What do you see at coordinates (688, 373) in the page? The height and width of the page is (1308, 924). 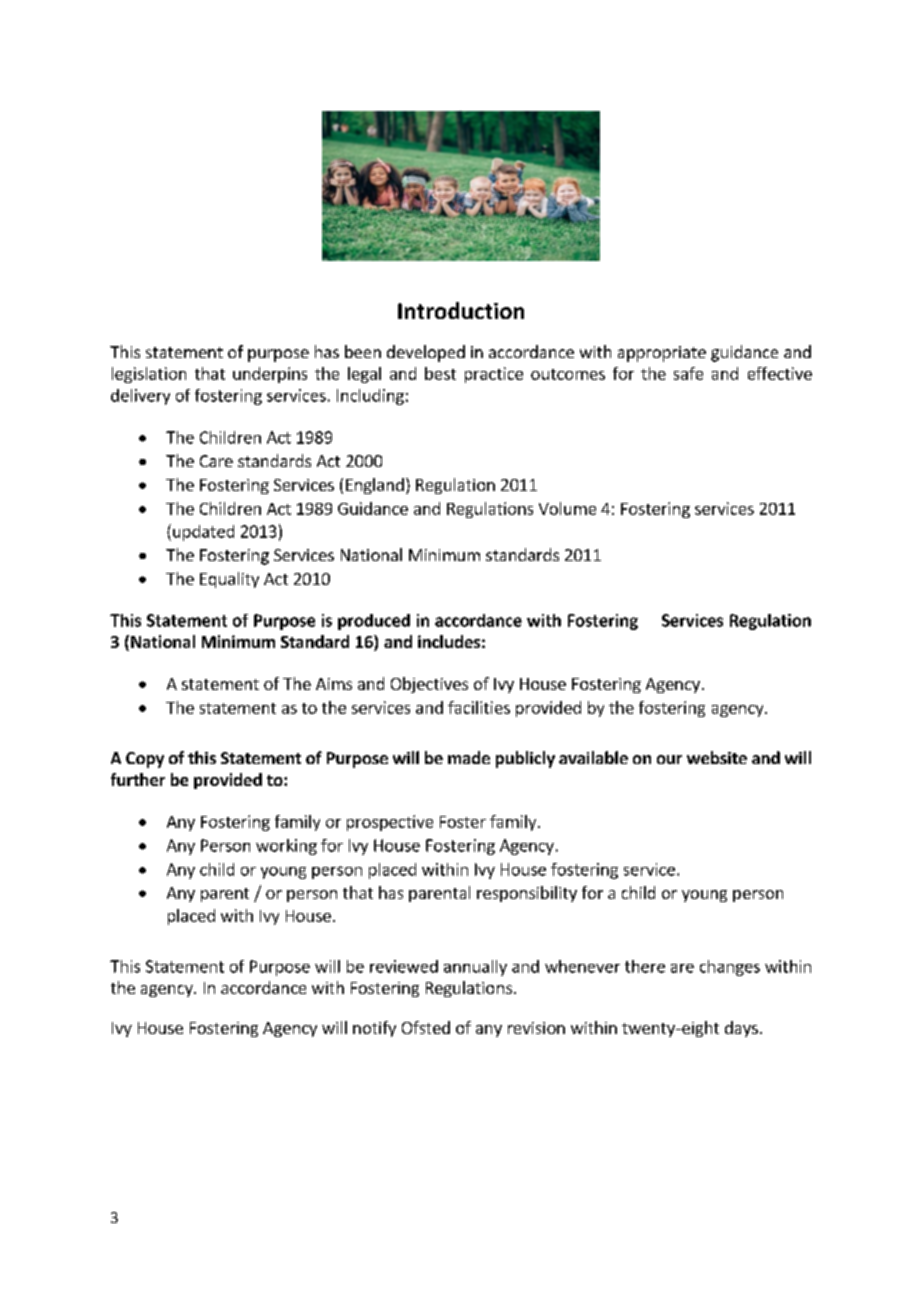 I see `safe` at bounding box center [688, 373].
